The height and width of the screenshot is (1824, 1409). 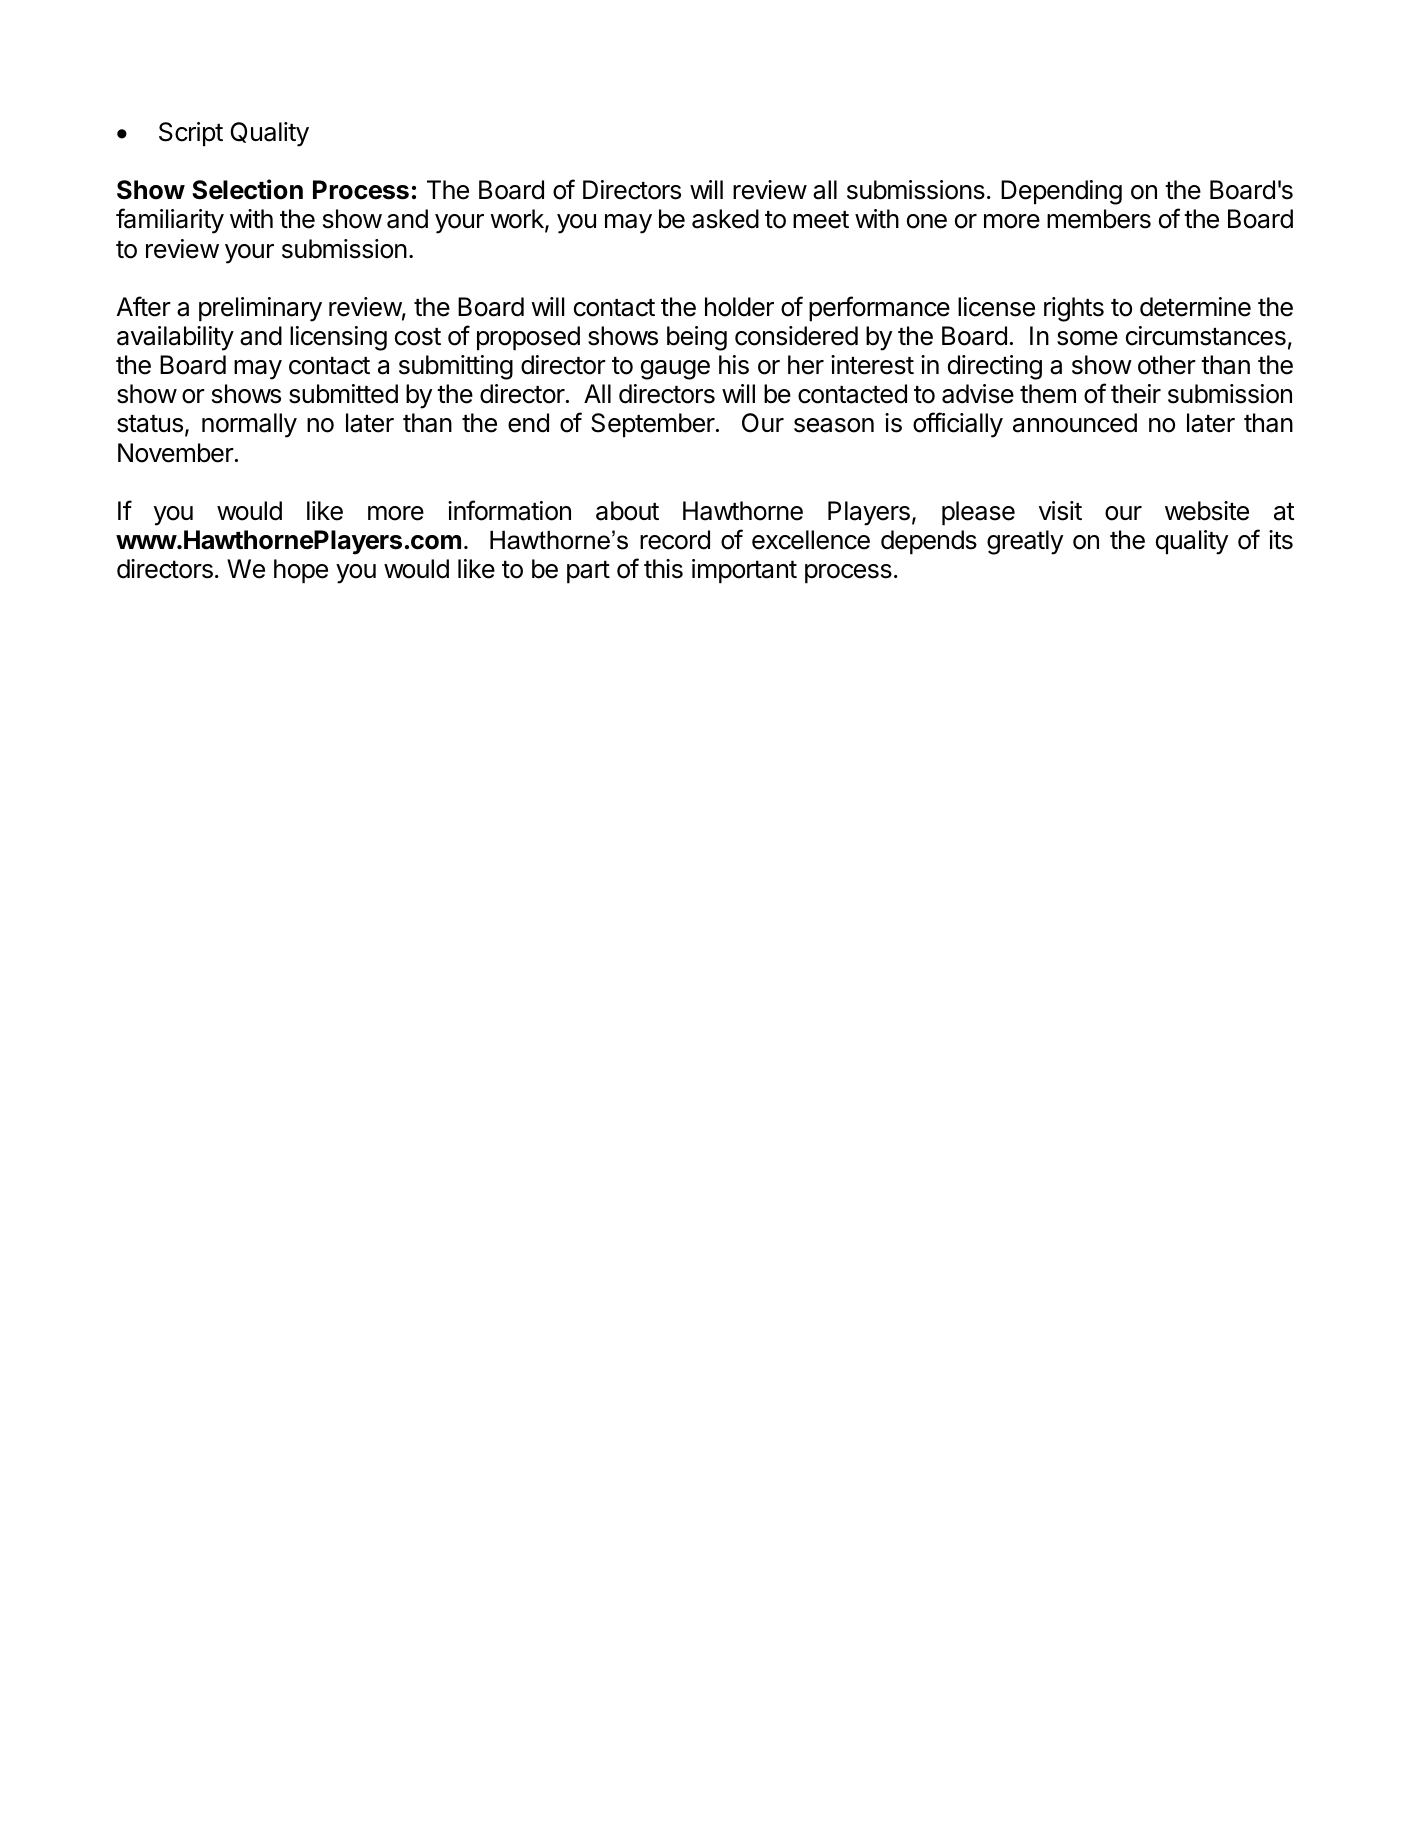 What do you see at coordinates (1167, 365) in the screenshot?
I see `other` at bounding box center [1167, 365].
